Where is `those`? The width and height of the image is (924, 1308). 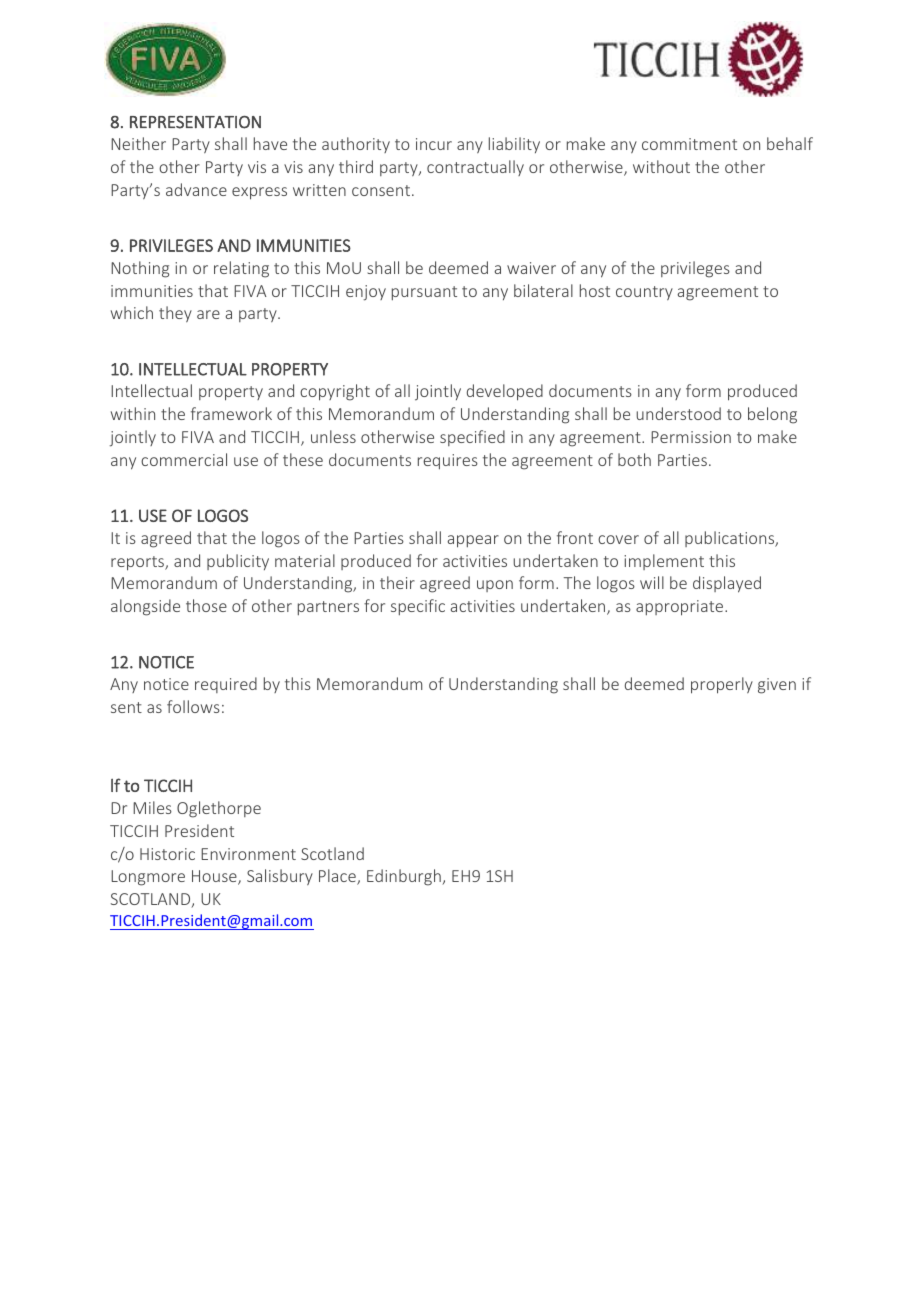
those is located at coordinates (206, 605).
